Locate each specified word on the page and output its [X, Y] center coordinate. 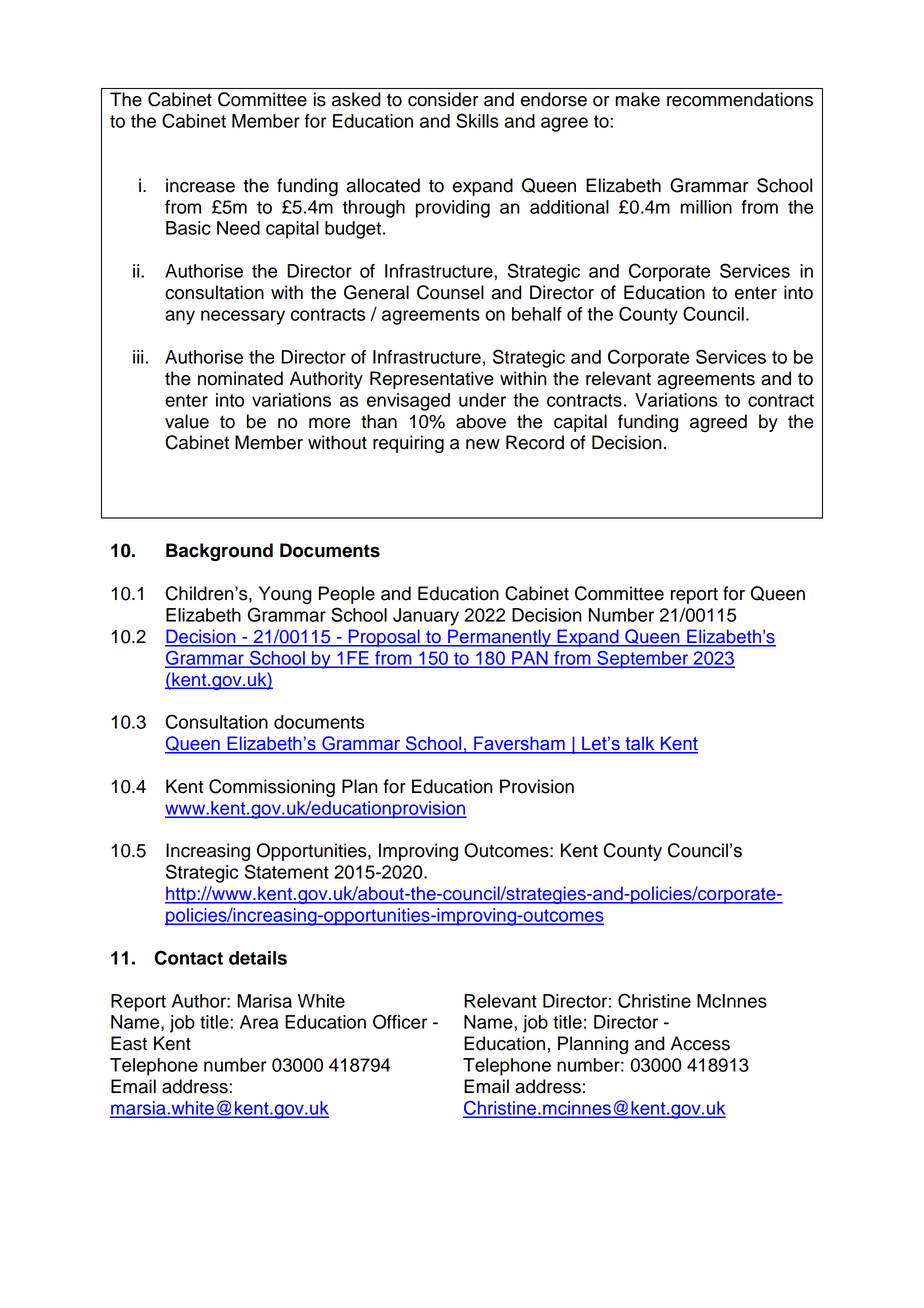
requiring [408, 444]
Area [259, 1022]
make [638, 99]
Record [535, 442]
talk [640, 744]
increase [200, 185]
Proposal [384, 638]
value [187, 421]
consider [443, 99]
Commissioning [272, 788]
